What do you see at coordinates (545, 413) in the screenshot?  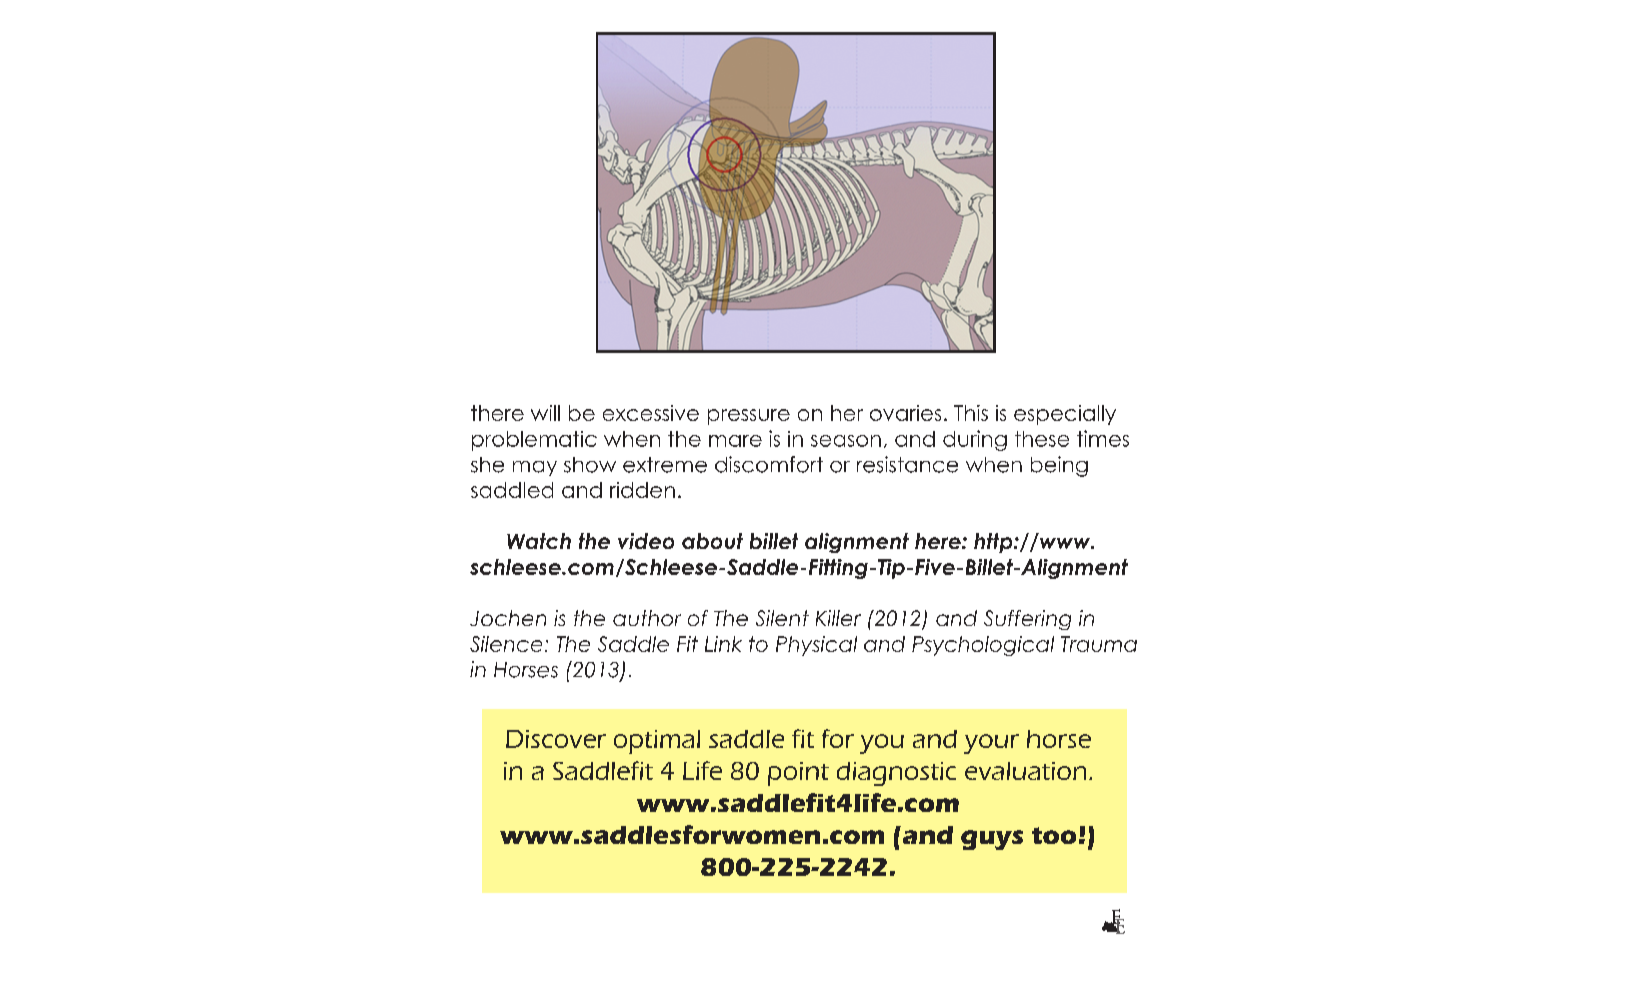 I see `will` at bounding box center [545, 413].
